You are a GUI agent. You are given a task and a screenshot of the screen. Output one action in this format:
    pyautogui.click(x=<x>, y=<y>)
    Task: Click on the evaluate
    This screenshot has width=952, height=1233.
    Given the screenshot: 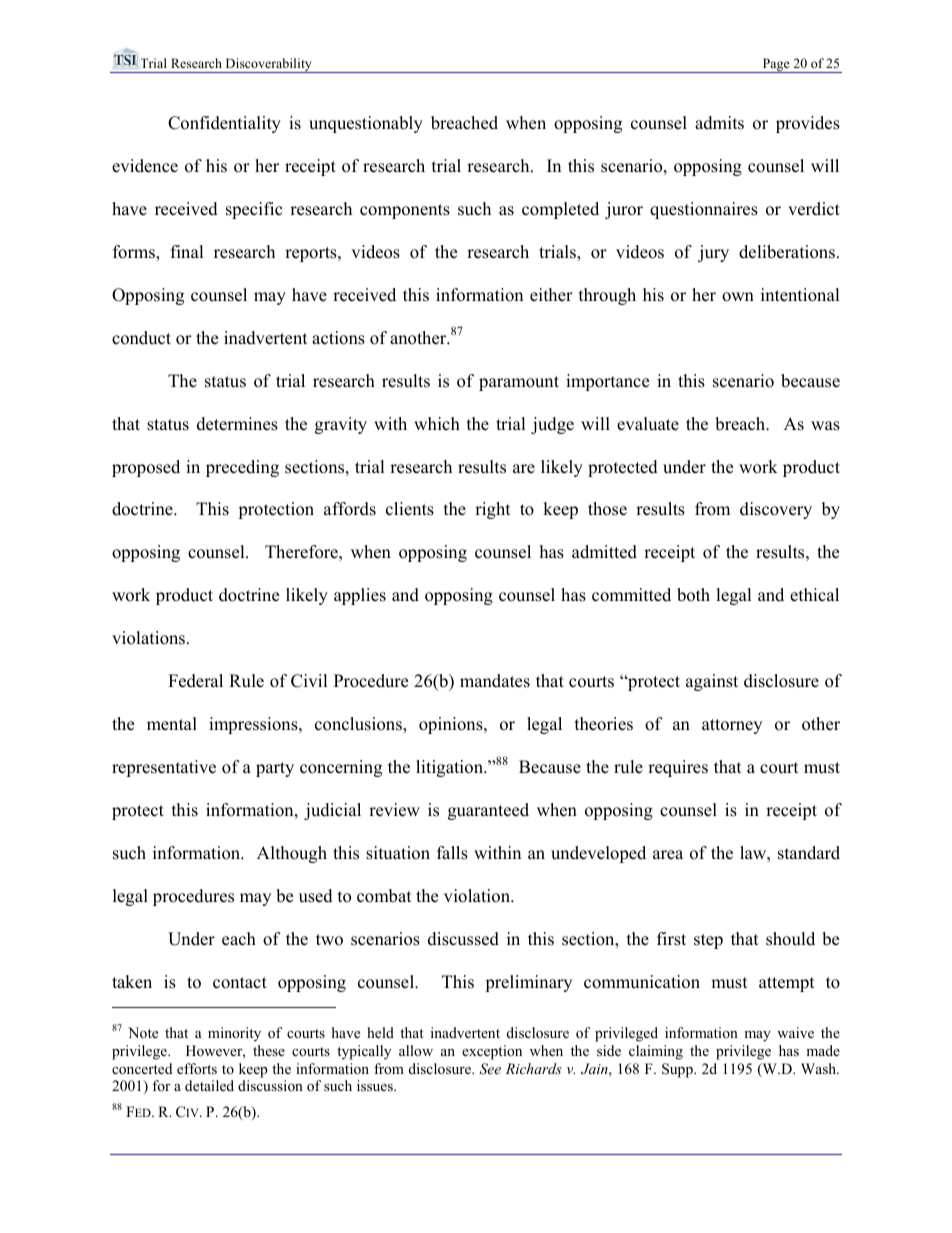 What is the action you would take?
    pyautogui.click(x=648, y=424)
